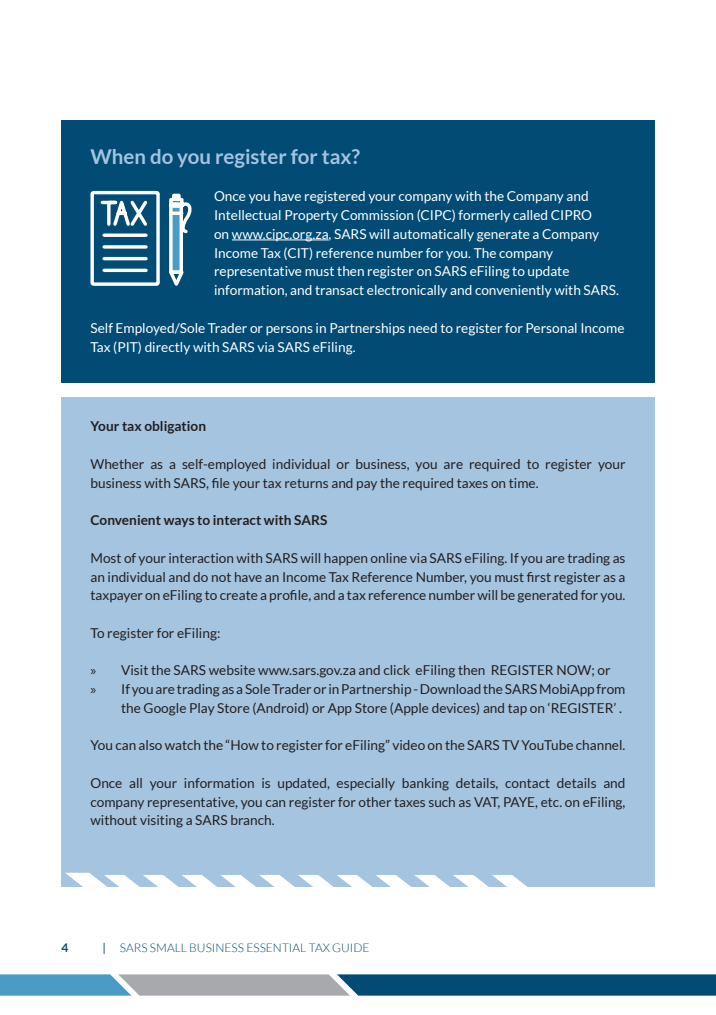  I want to click on SMALL, so click(168, 947).
